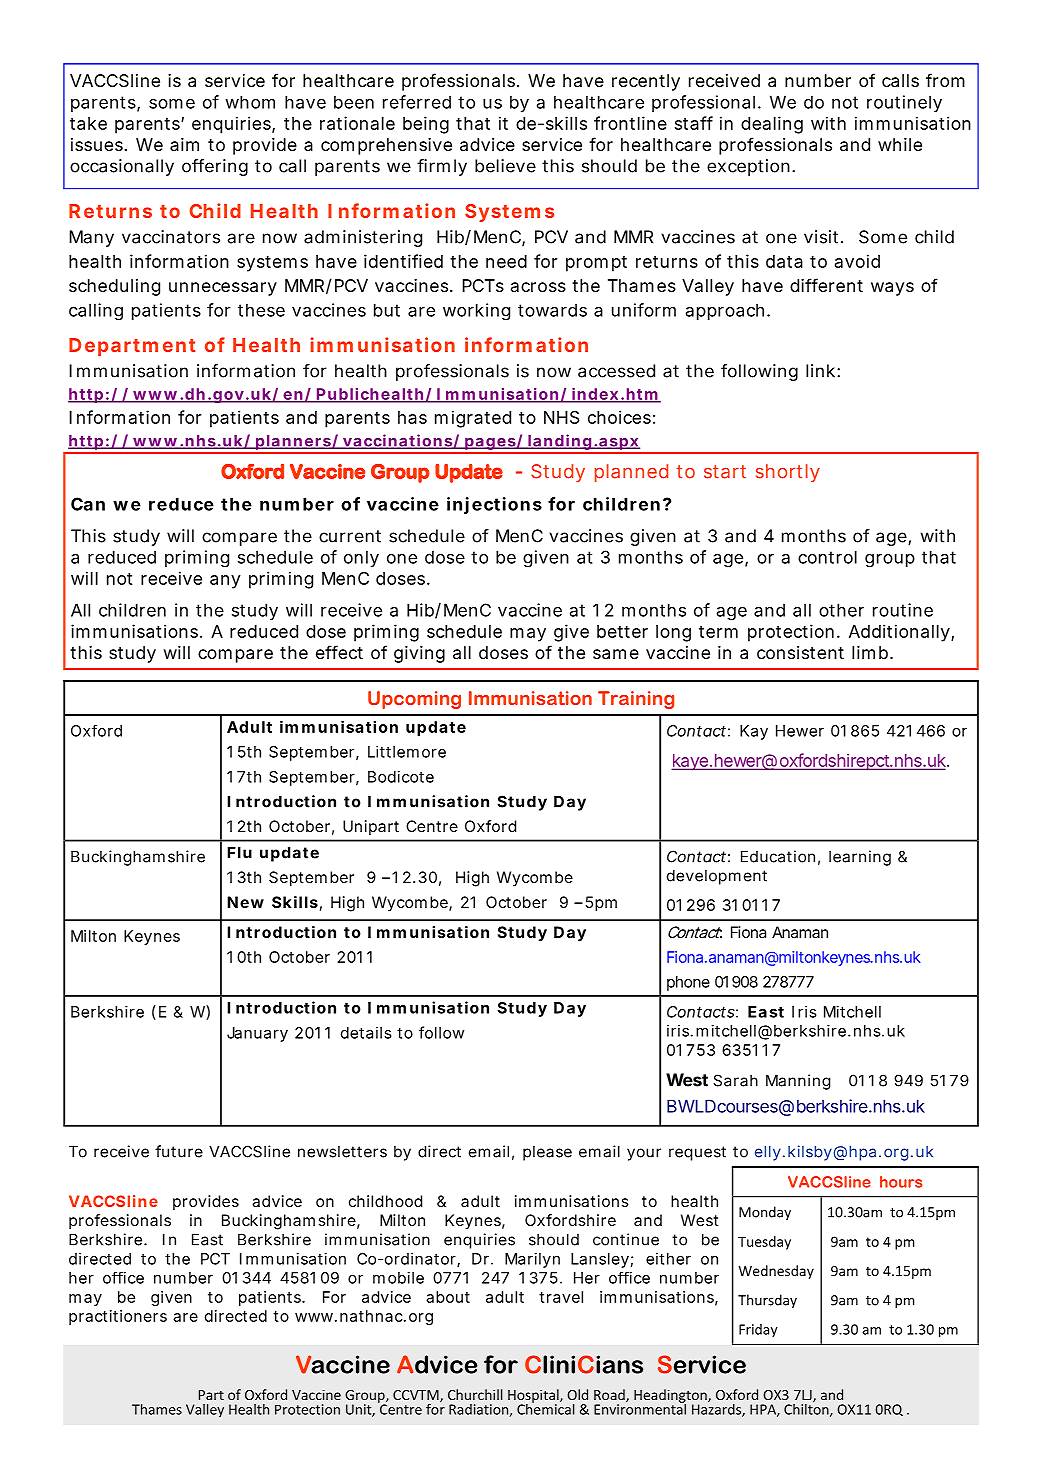 This page has width=1042, height=1474. What do you see at coordinates (505, 166) in the page?
I see `believe` at bounding box center [505, 166].
